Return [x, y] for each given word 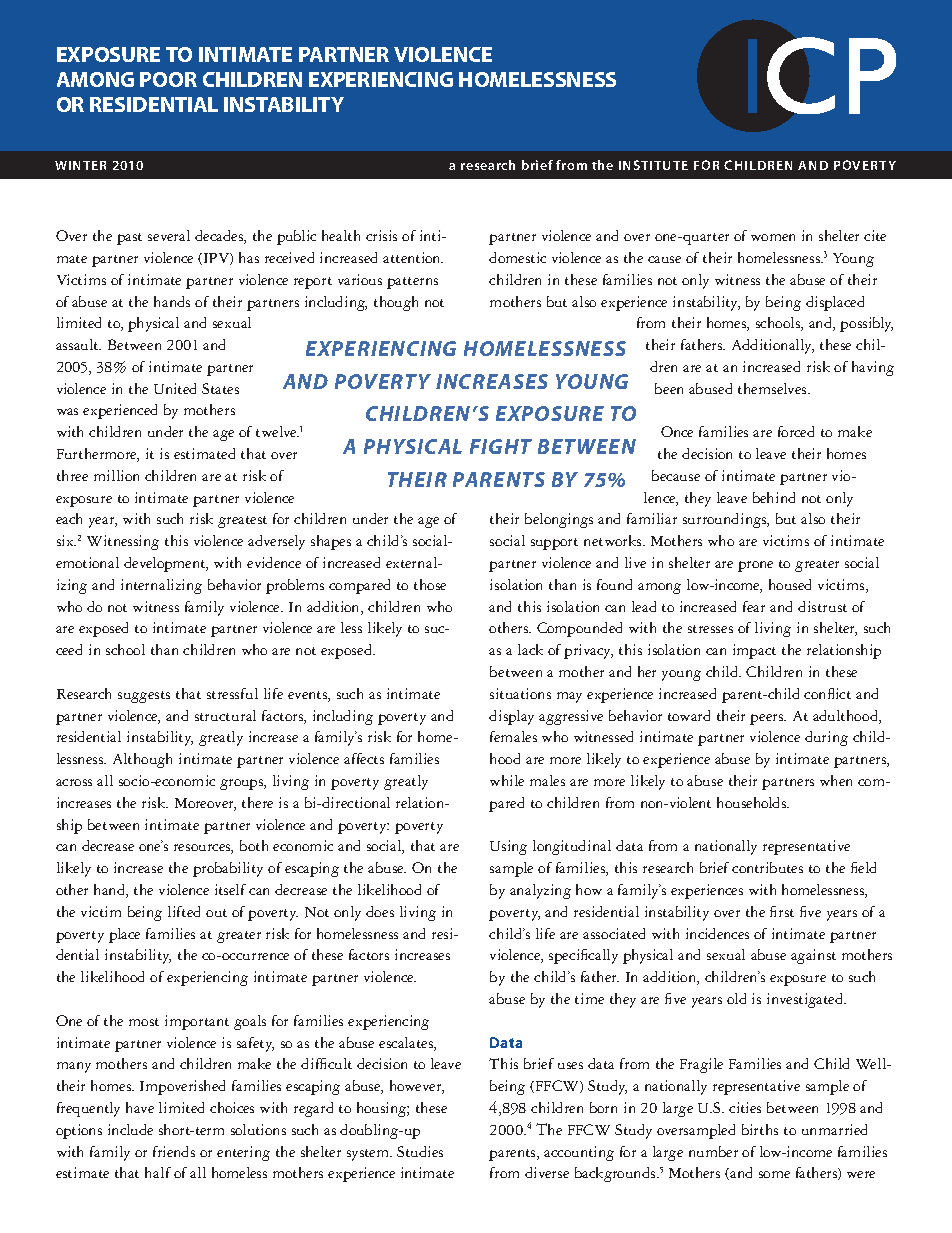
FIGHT [501, 446]
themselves [773, 388]
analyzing [540, 891]
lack [530, 649]
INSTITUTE [653, 165]
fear [754, 606]
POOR [168, 79]
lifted [184, 911]
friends [174, 1151]
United [175, 388]
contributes [767, 867]
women [773, 237]
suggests [144, 697]
